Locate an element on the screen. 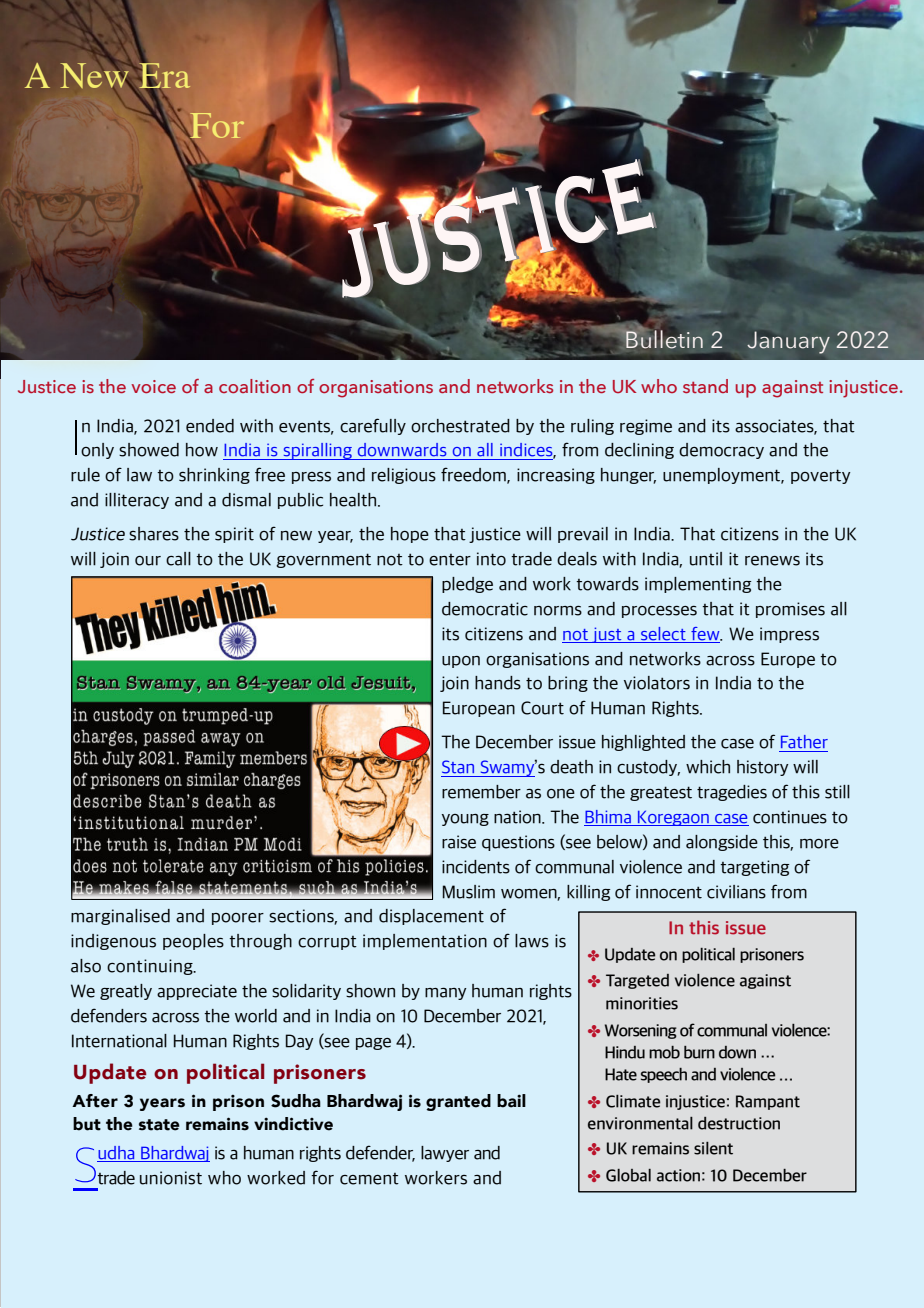 The height and width of the screenshot is (1308, 924). history is located at coordinates (763, 768).
